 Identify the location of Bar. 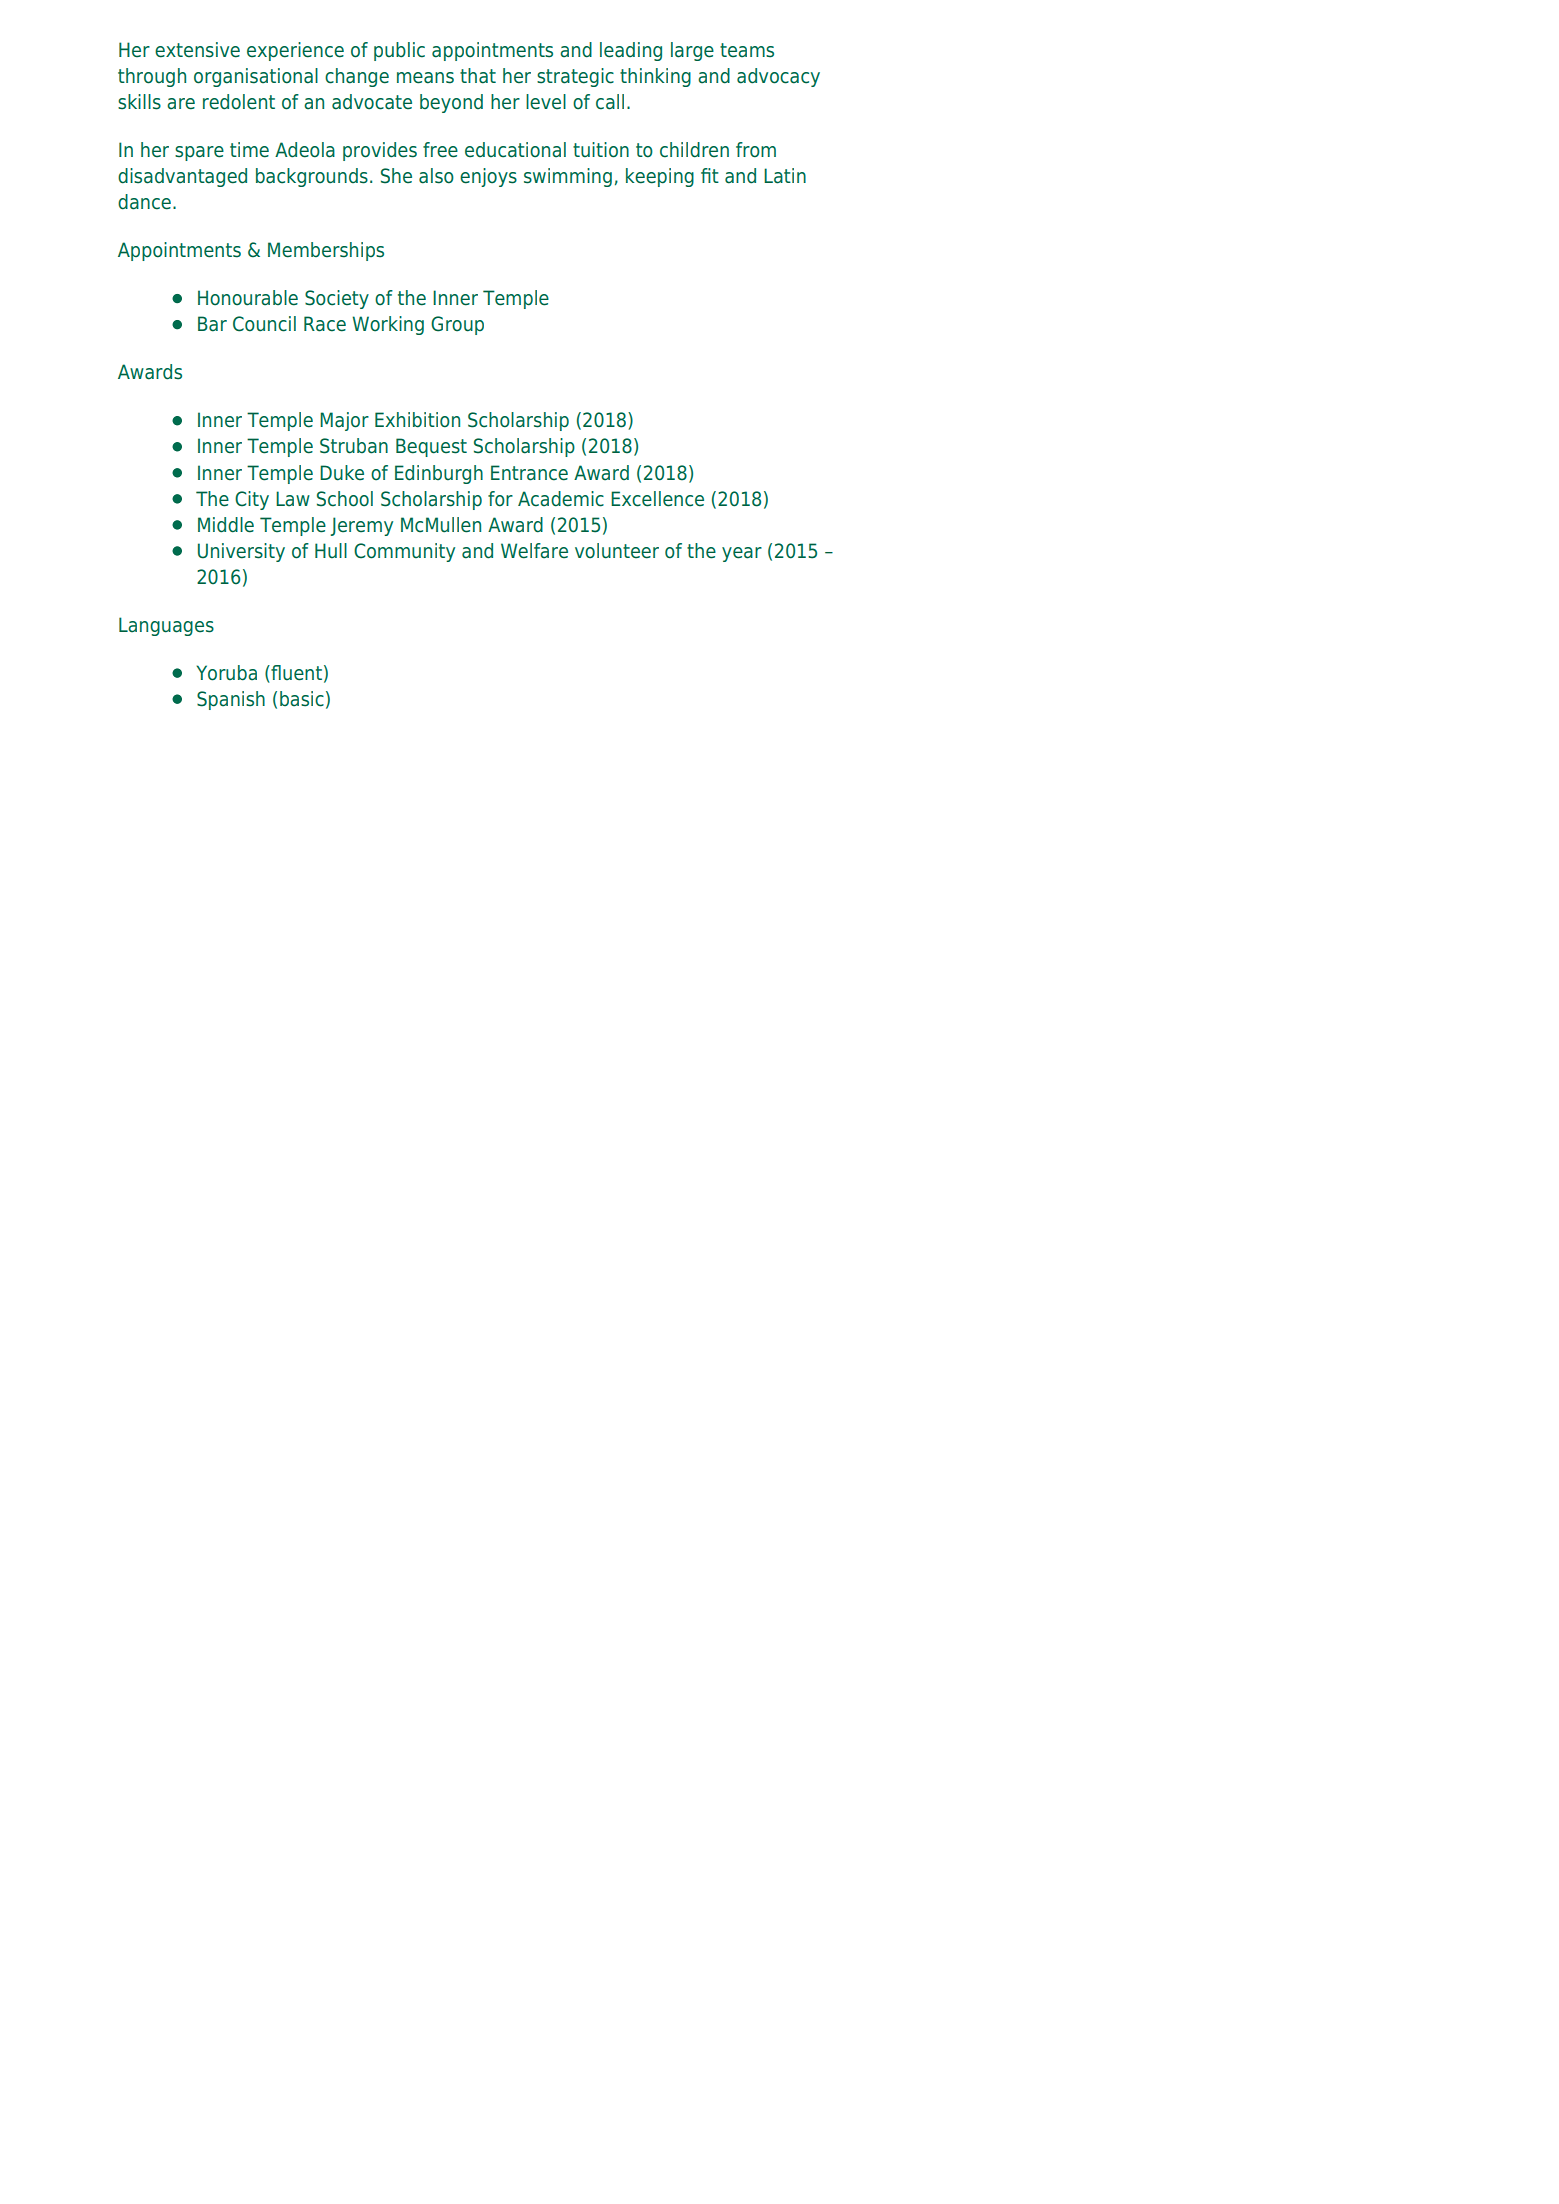
(212, 324).
